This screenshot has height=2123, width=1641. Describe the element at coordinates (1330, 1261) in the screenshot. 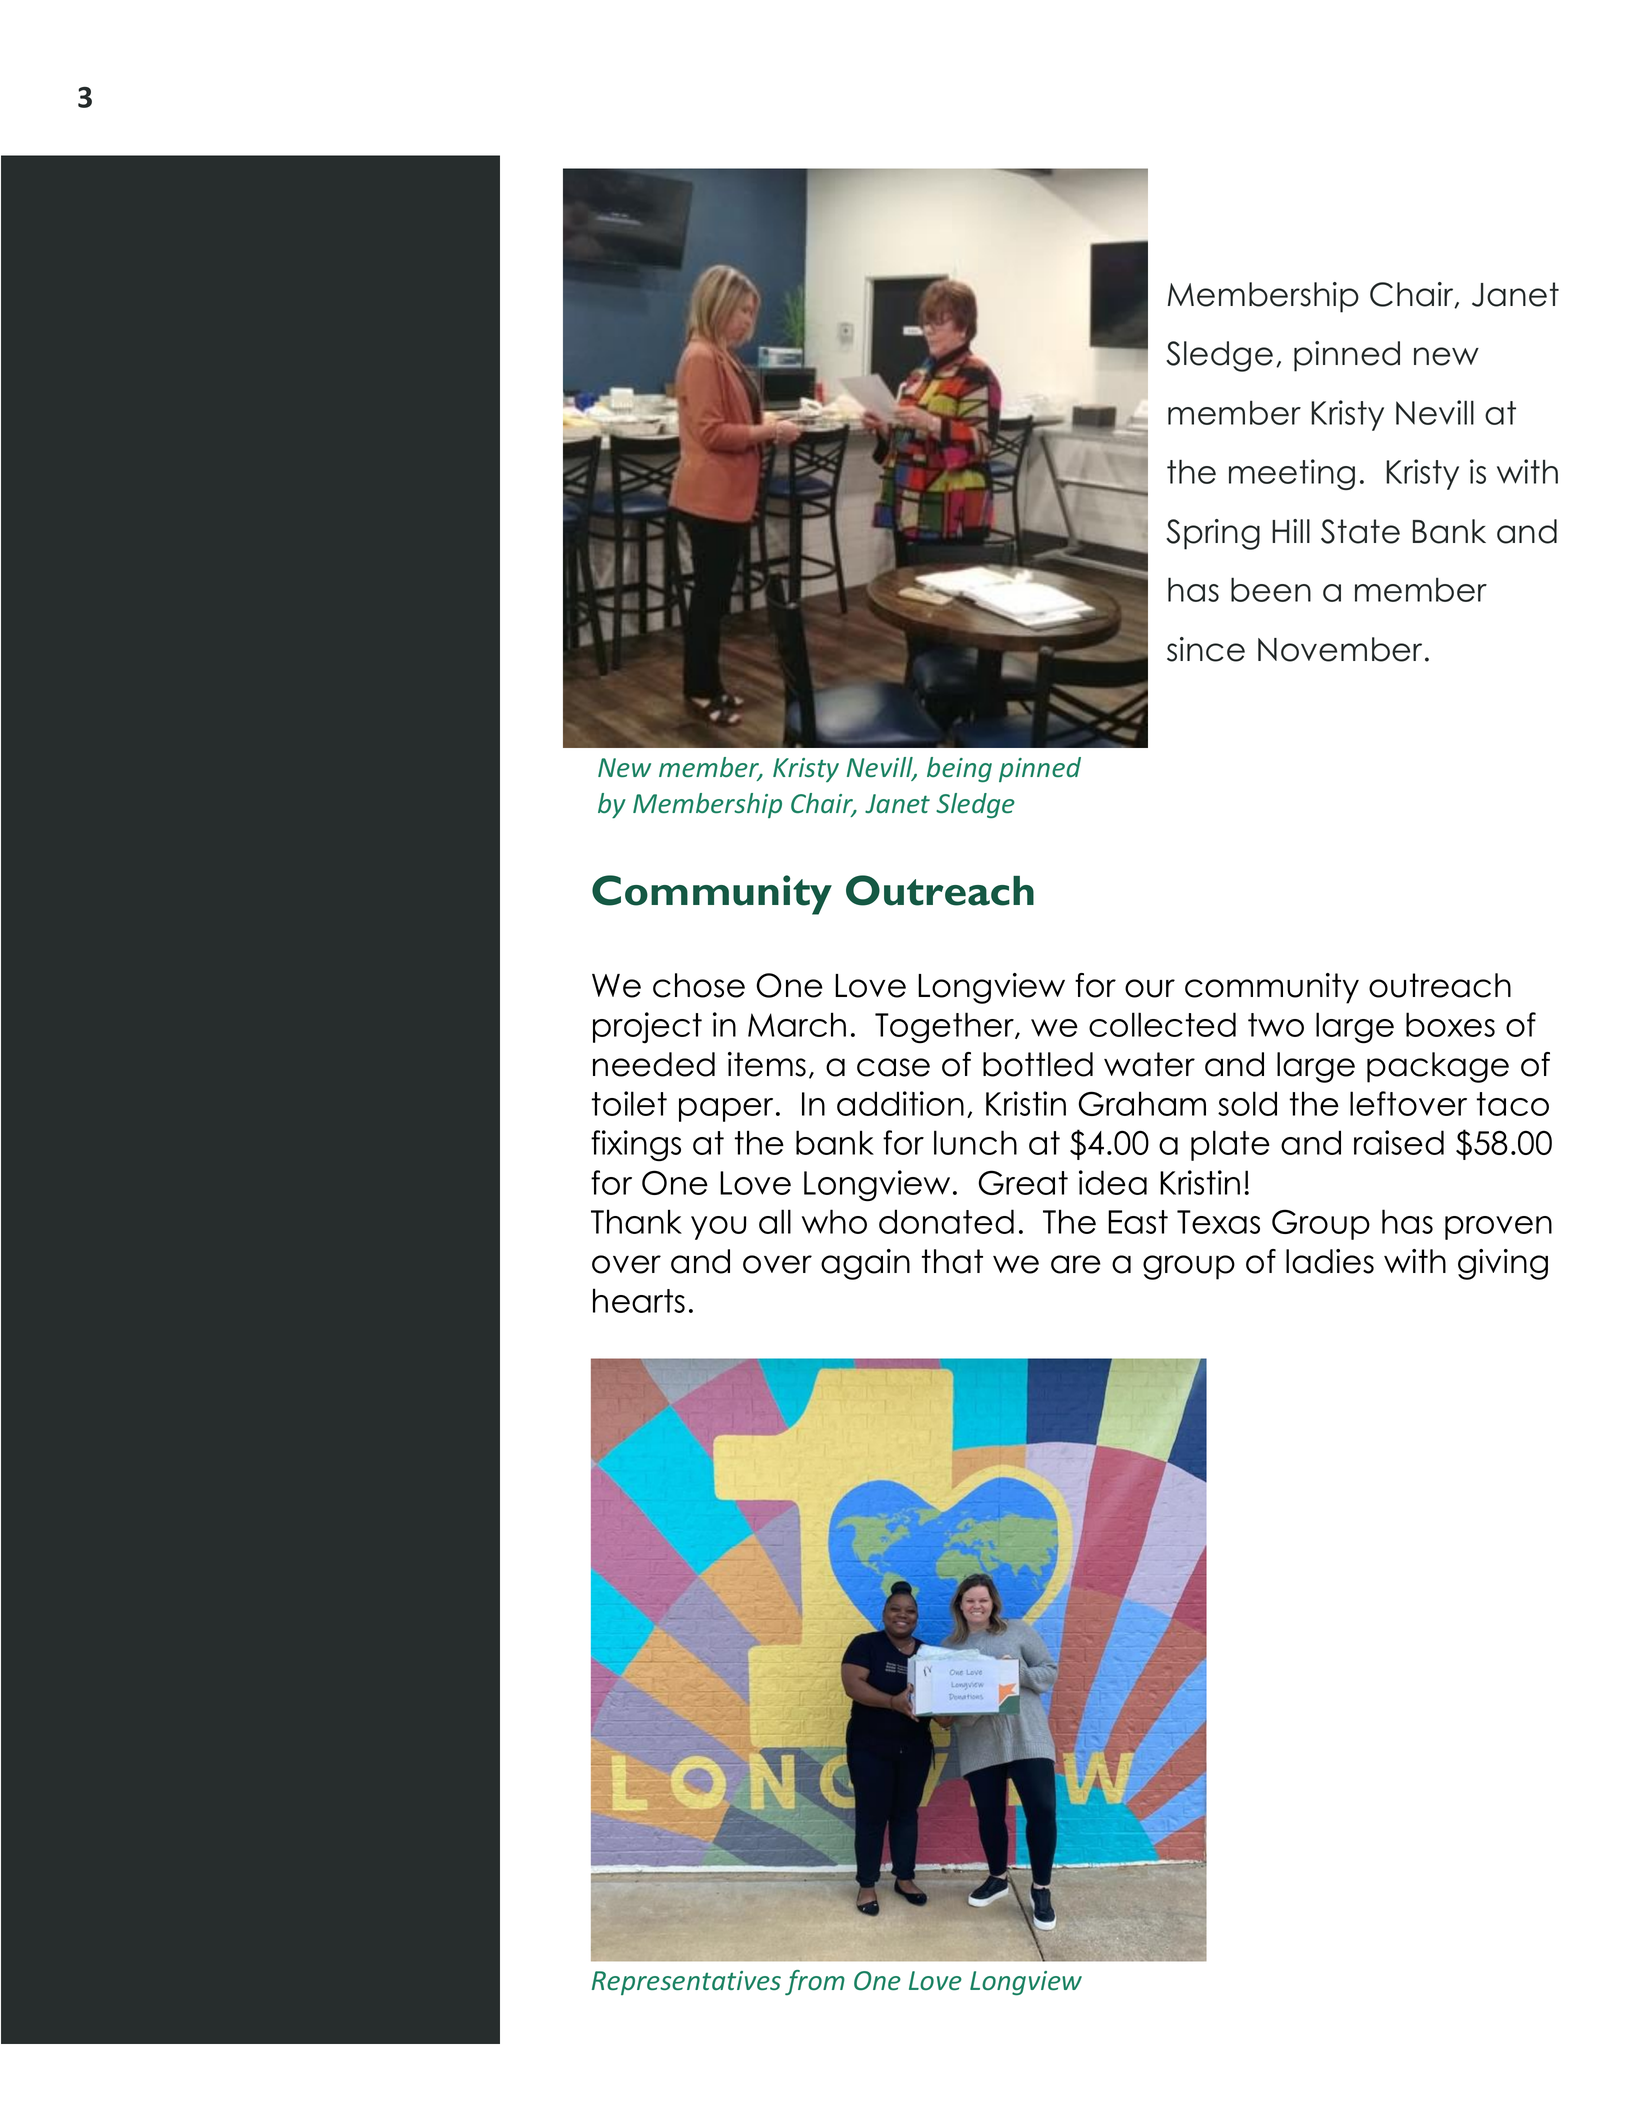

I see `ladies` at that location.
